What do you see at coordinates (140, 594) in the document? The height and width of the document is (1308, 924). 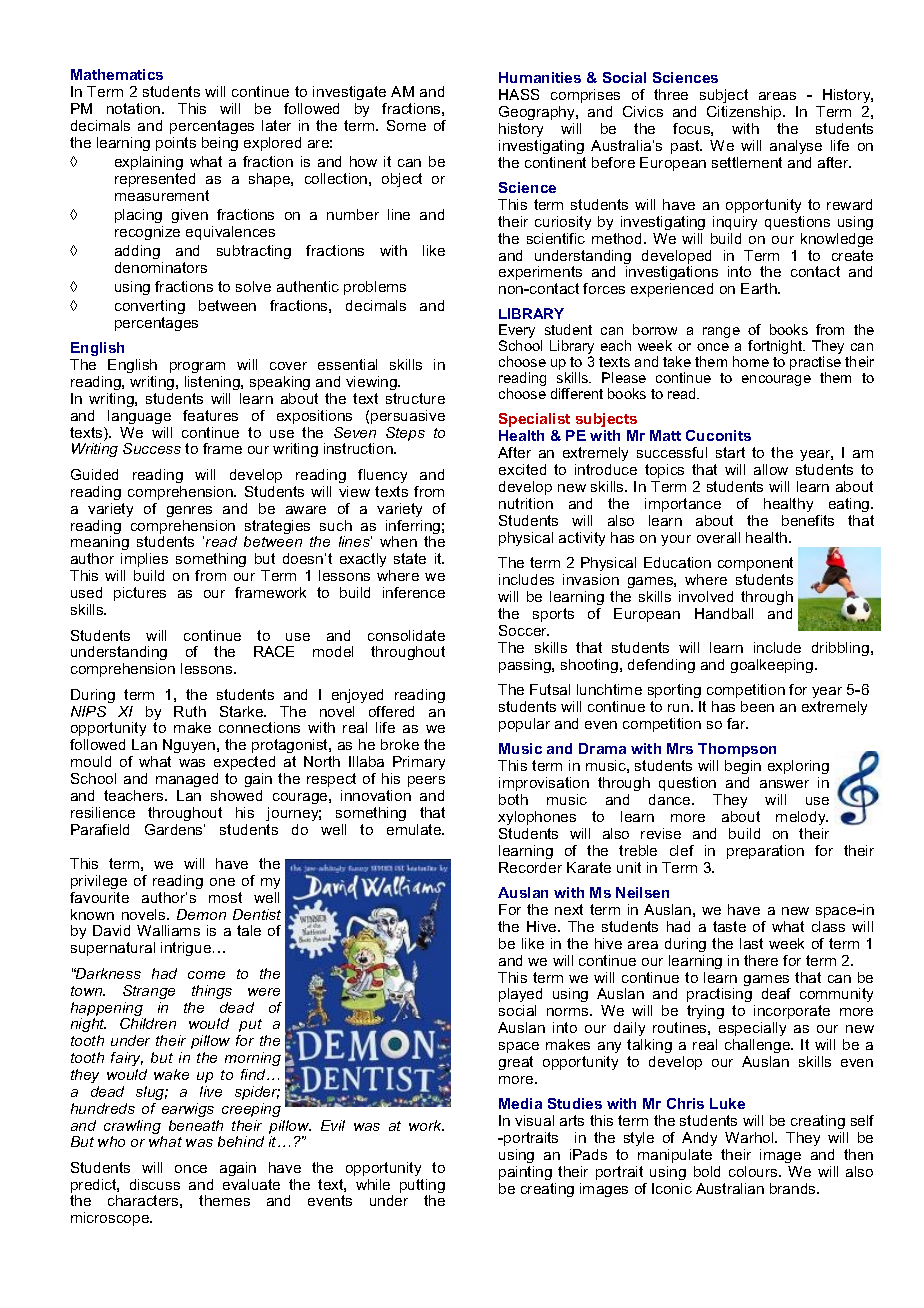 I see `pictures` at bounding box center [140, 594].
